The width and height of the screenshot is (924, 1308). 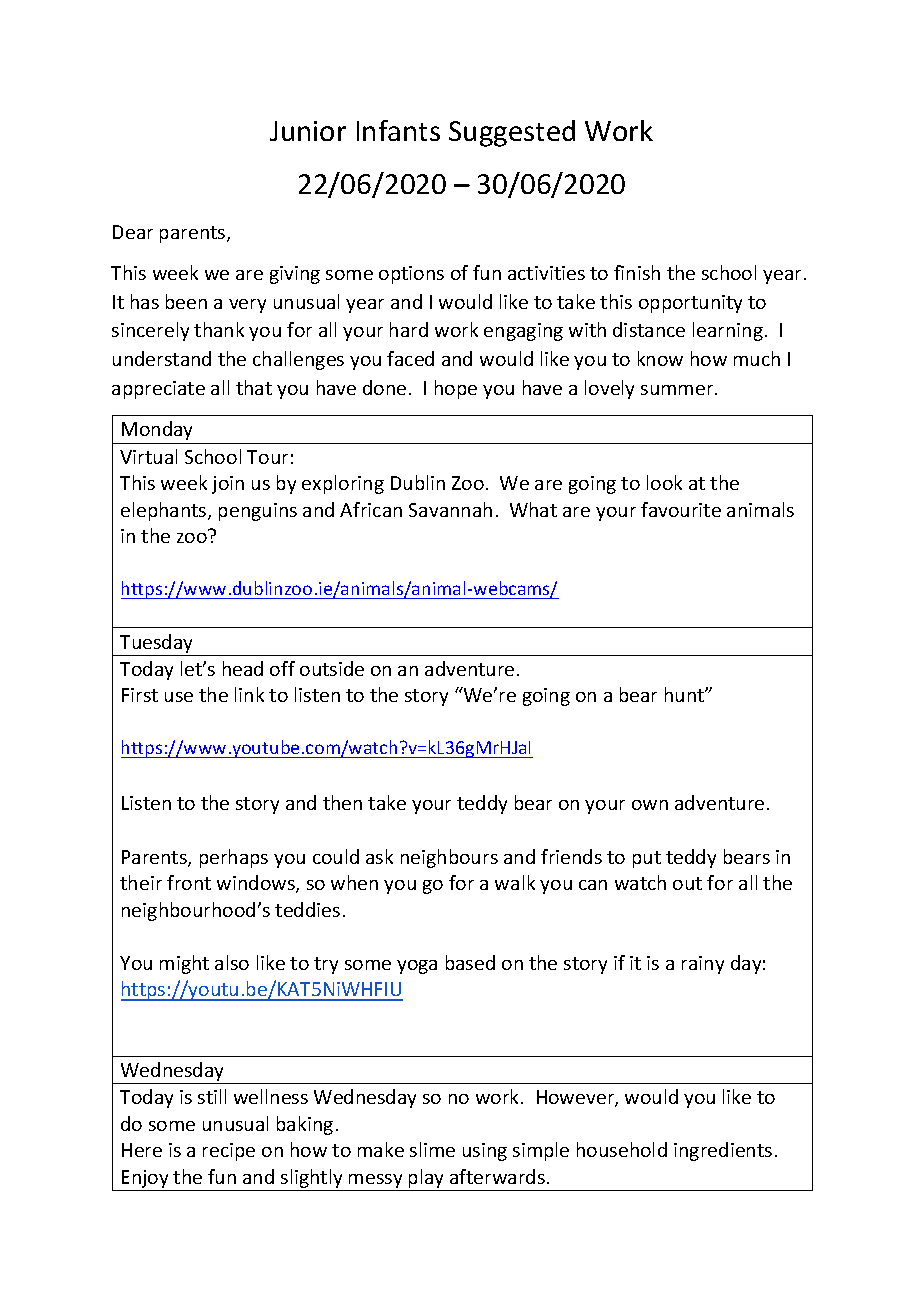 What do you see at coordinates (308, 131) in the screenshot?
I see `Junior` at bounding box center [308, 131].
